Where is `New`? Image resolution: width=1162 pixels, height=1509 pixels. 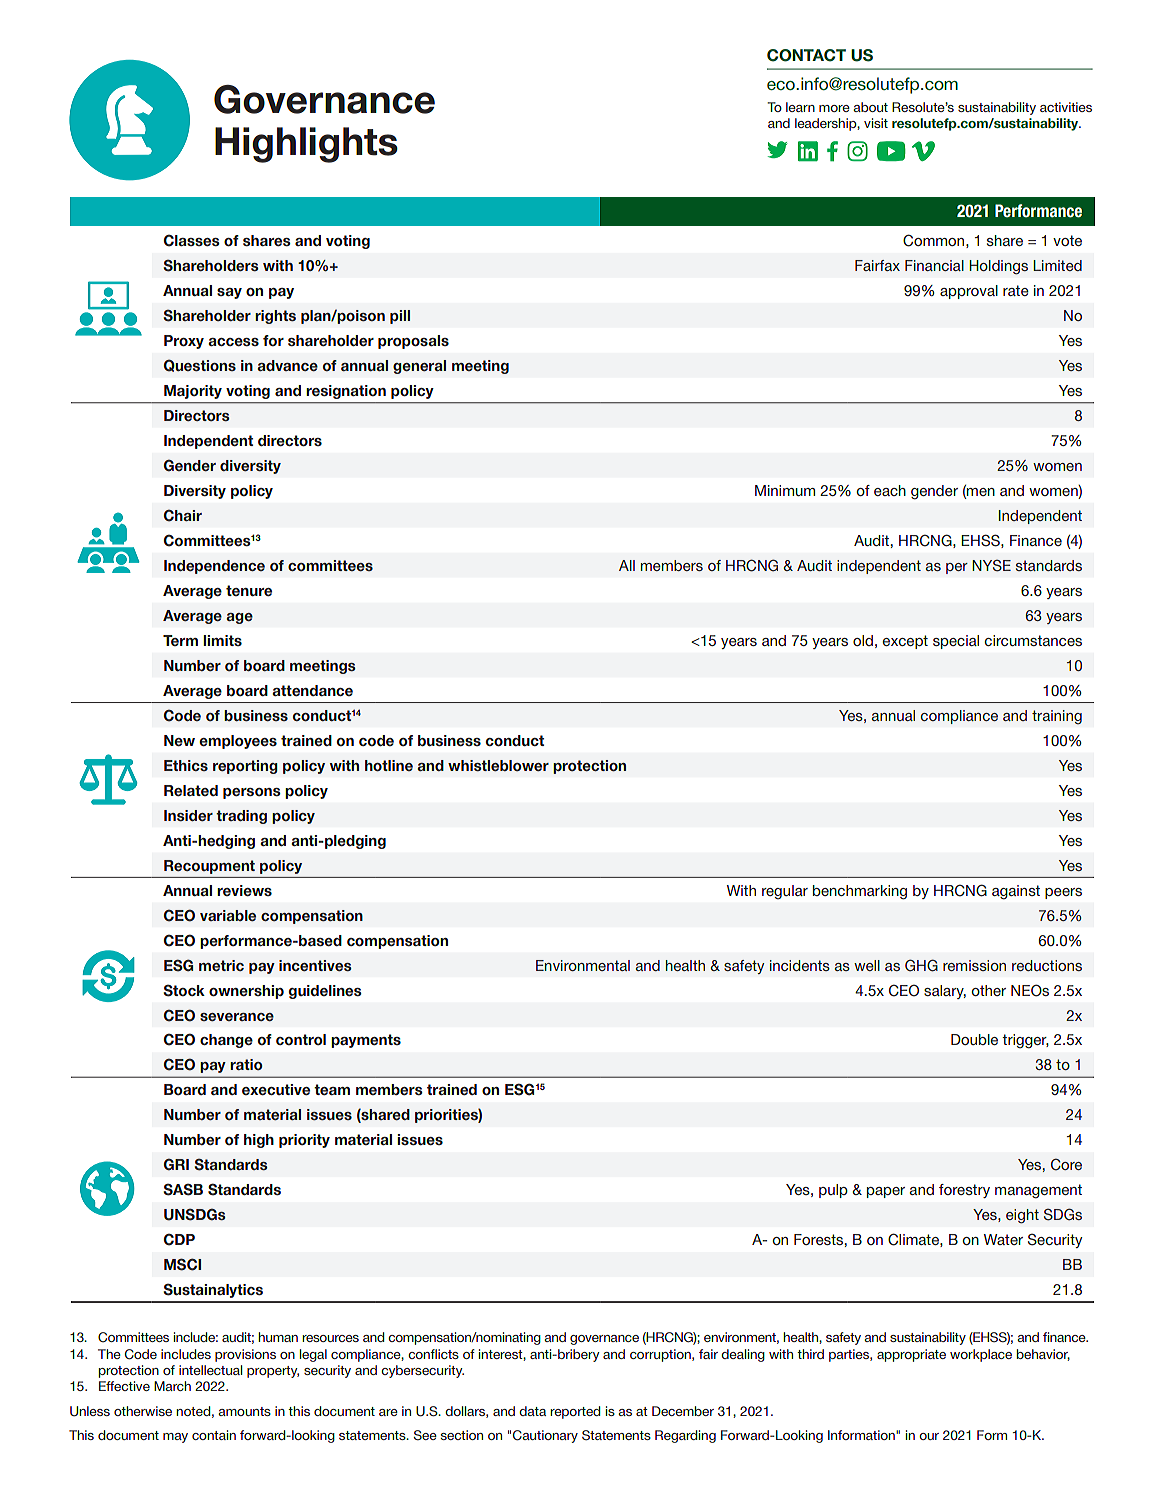 New is located at coordinates (179, 740).
